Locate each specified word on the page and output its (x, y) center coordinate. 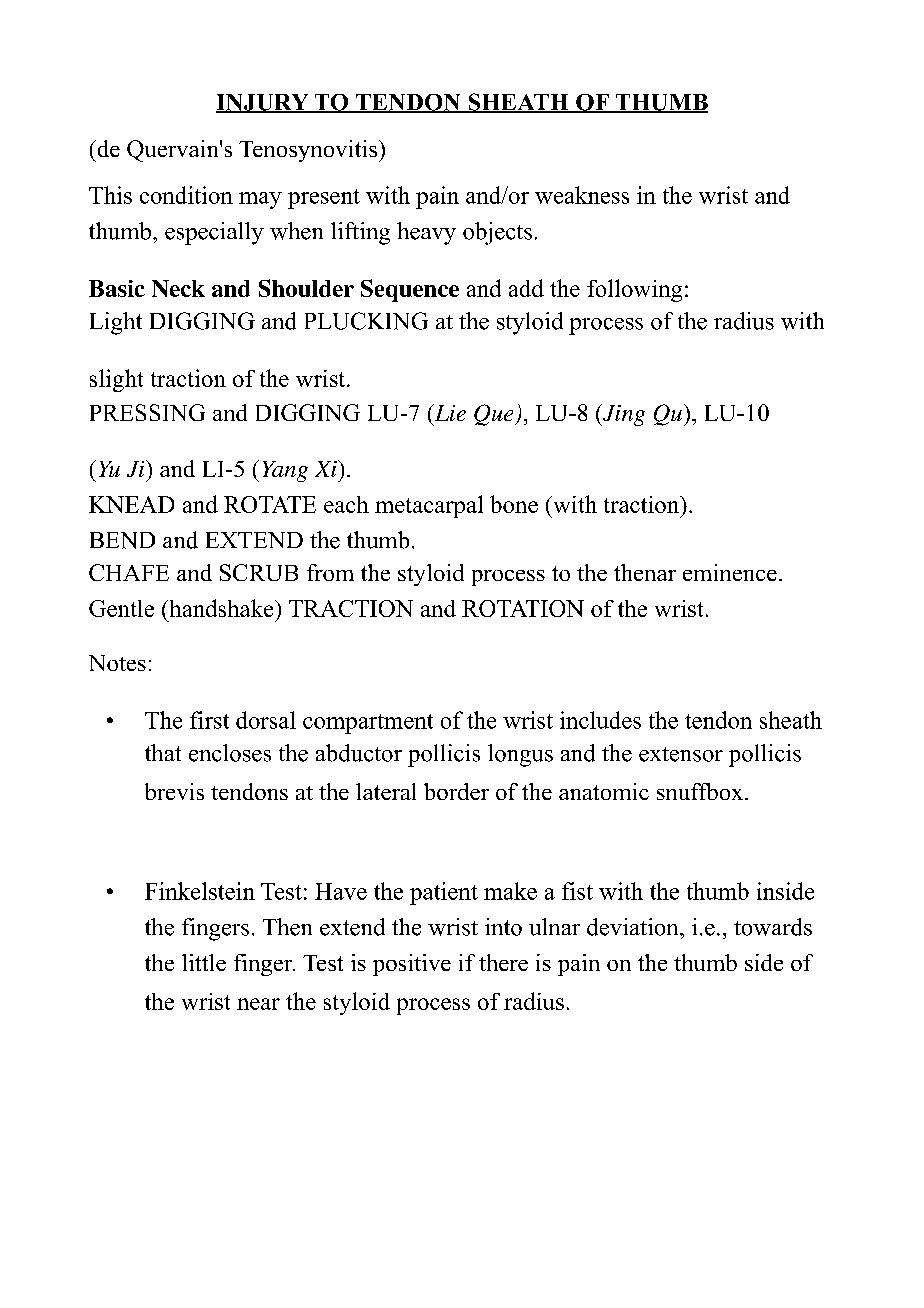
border (456, 791)
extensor (681, 754)
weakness (582, 195)
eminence (730, 572)
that (163, 752)
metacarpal (429, 506)
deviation (634, 927)
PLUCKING (366, 321)
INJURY (263, 103)
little (204, 962)
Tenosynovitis (308, 151)
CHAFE (129, 572)
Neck (178, 288)
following (634, 290)
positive (412, 965)
